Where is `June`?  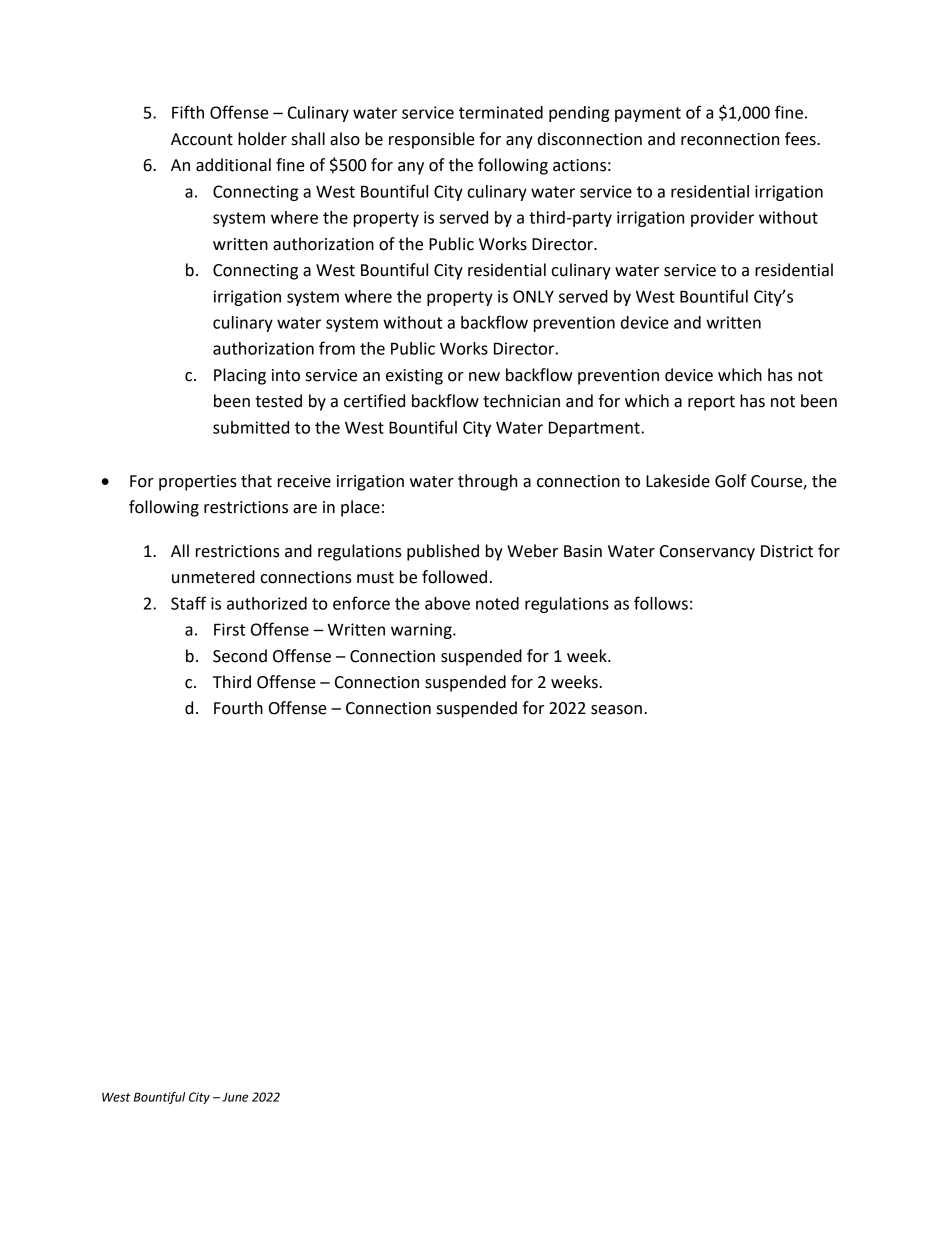
June is located at coordinates (235, 1097).
